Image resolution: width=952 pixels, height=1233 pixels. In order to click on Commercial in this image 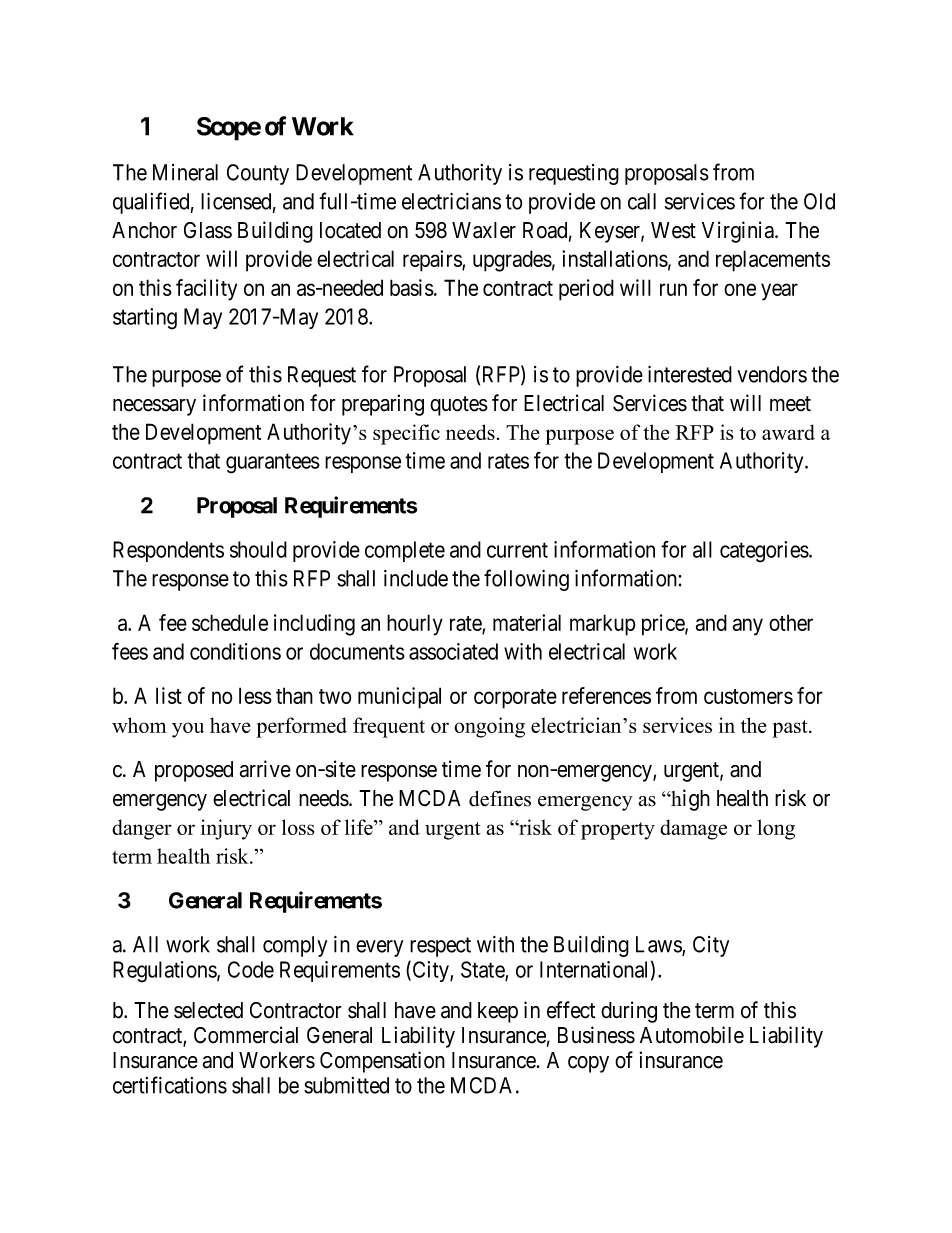, I will do `click(246, 1035)`.
